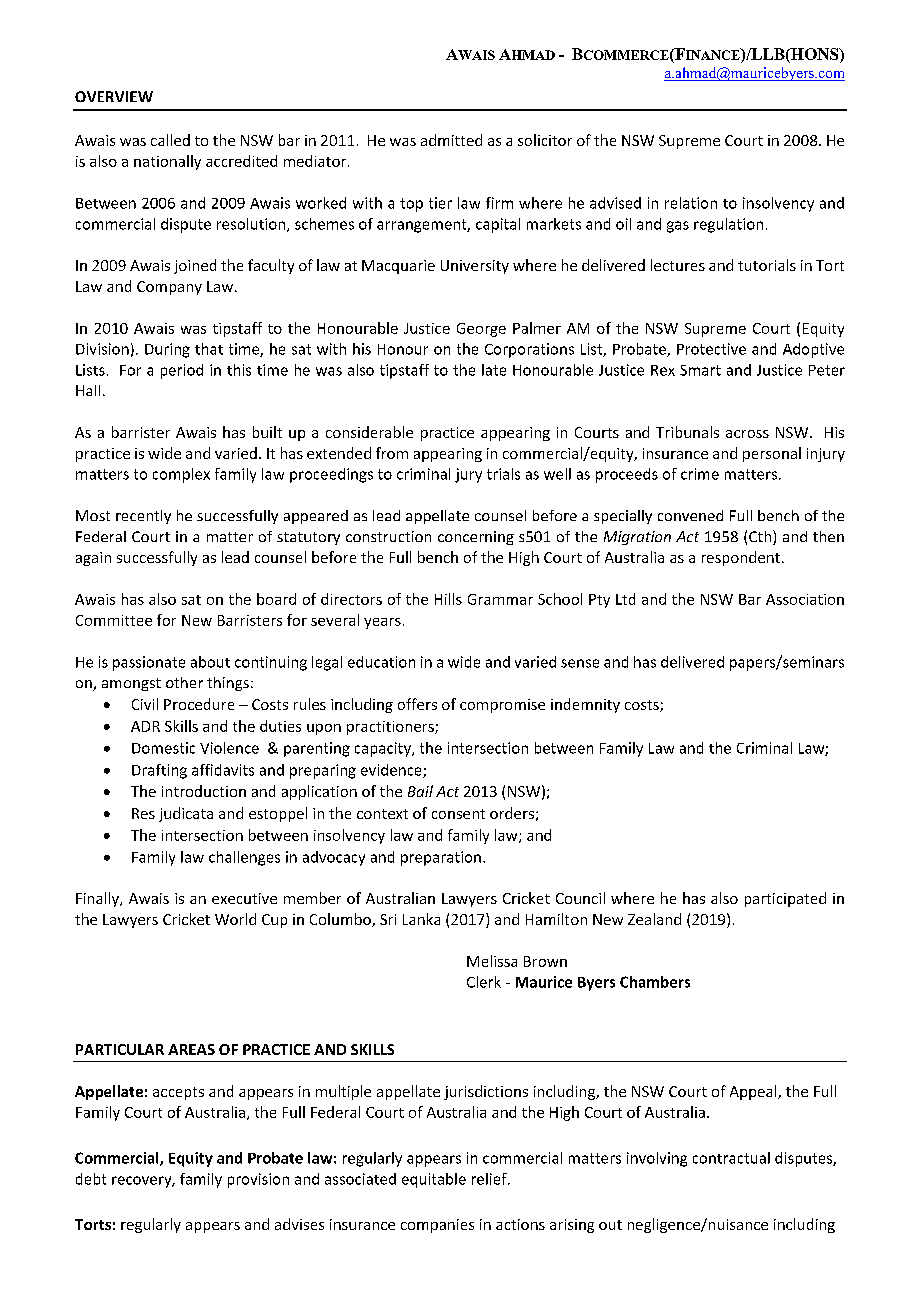 Image resolution: width=924 pixels, height=1308 pixels. Describe the element at coordinates (181, 475) in the screenshot. I see `complex` at that location.
